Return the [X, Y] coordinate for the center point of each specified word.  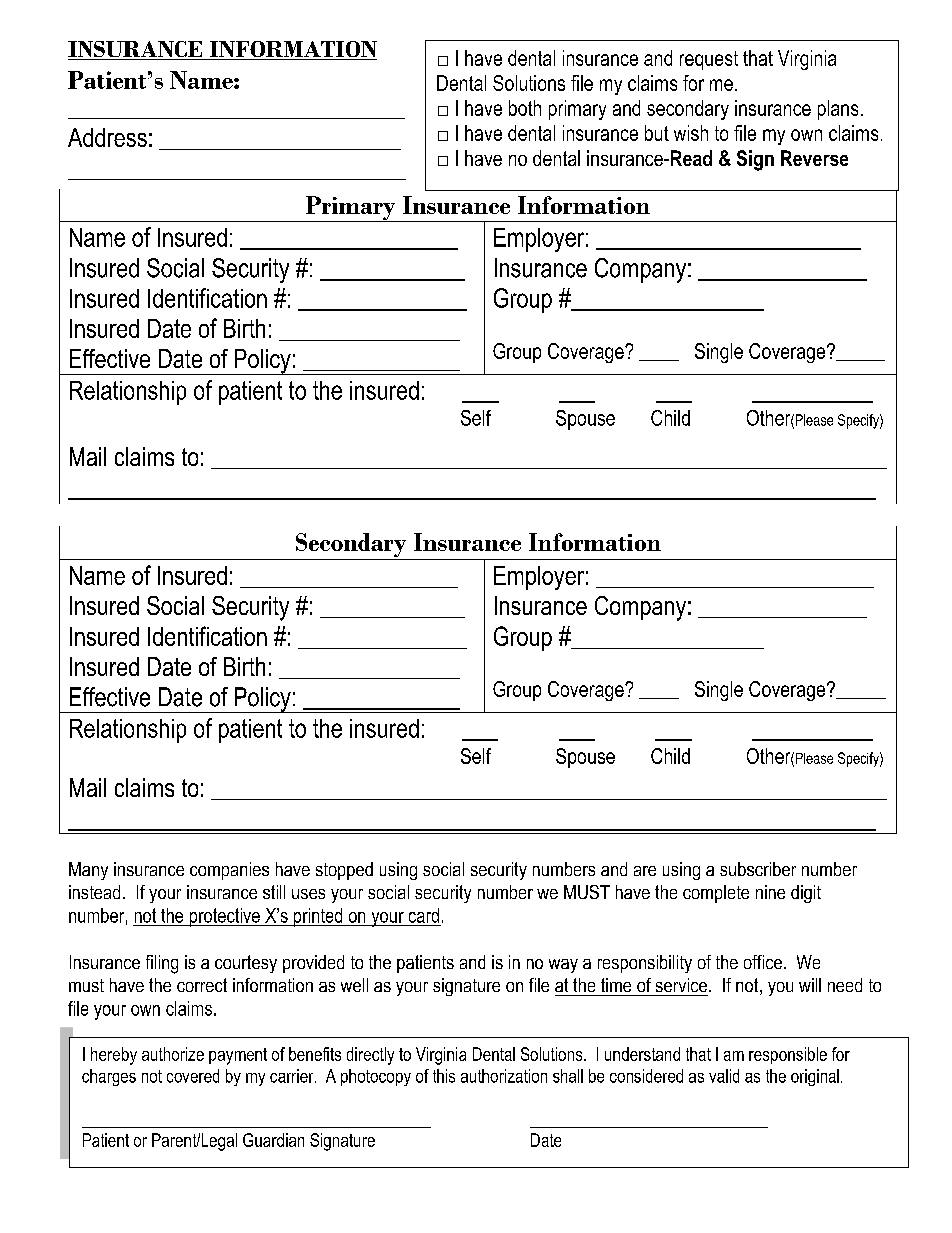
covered [193, 1076]
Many [88, 871]
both [525, 108]
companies [229, 871]
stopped [344, 871]
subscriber [758, 869]
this [444, 1076]
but [657, 133]
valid [724, 1076]
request [709, 60]
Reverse [814, 158]
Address [107, 137]
